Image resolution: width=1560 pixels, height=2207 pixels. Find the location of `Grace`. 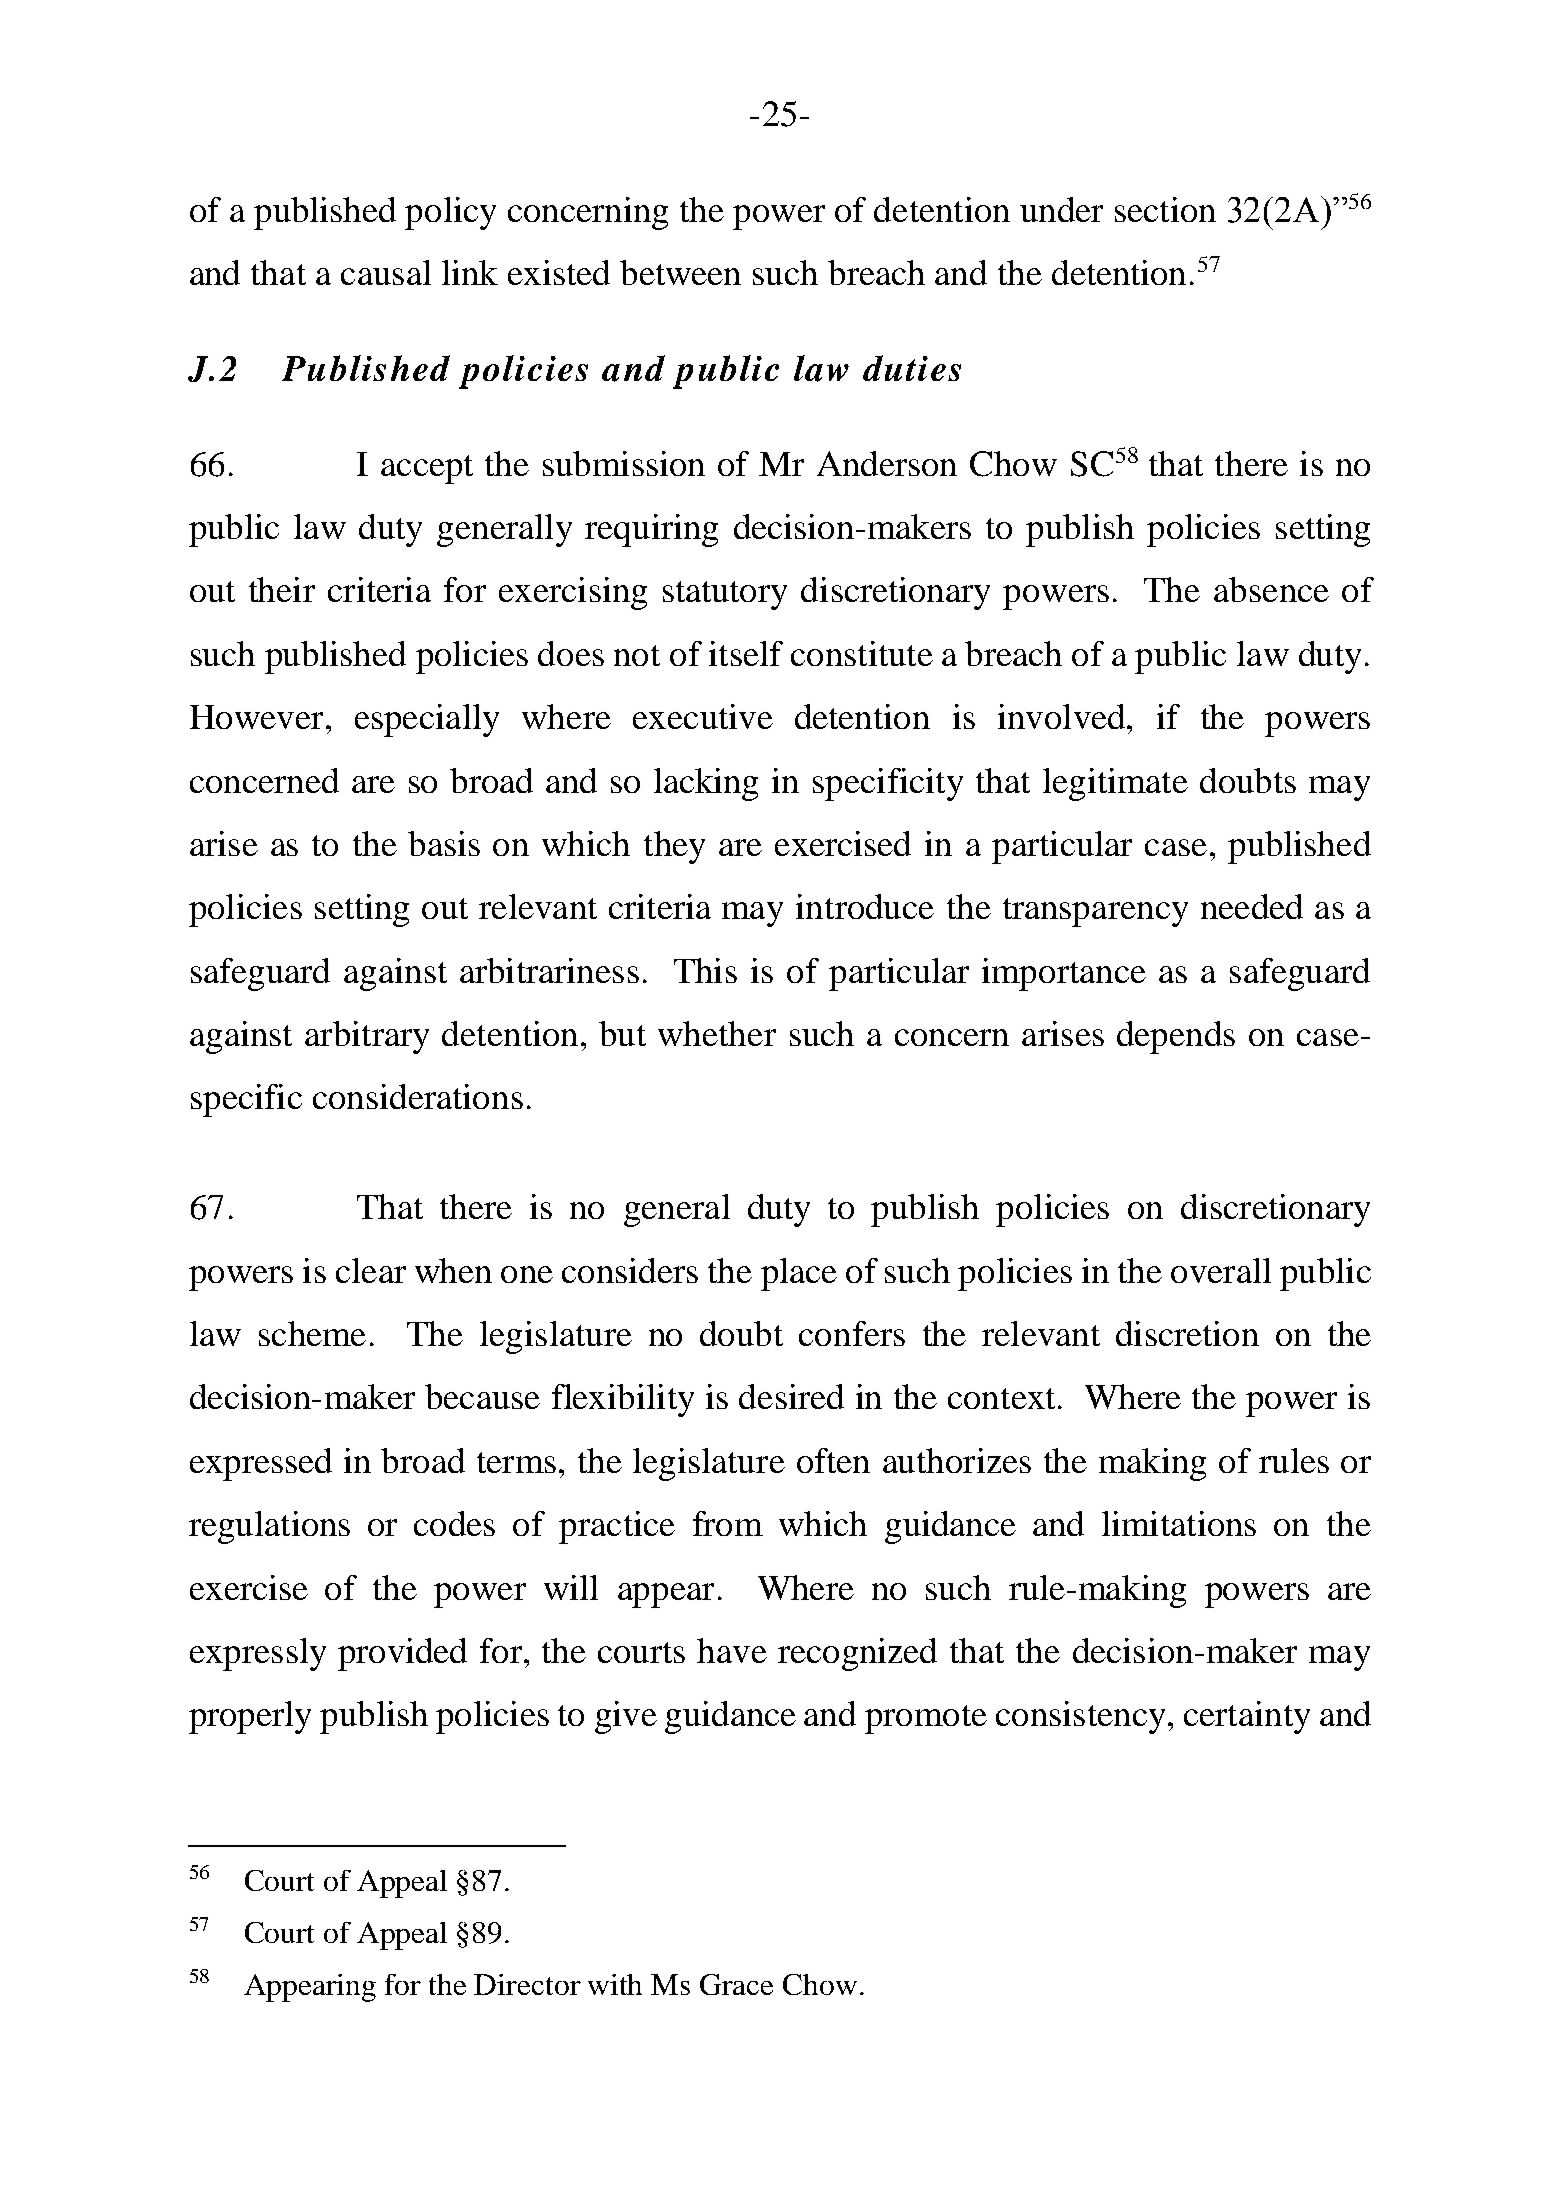

Grace is located at coordinates (736, 1984).
